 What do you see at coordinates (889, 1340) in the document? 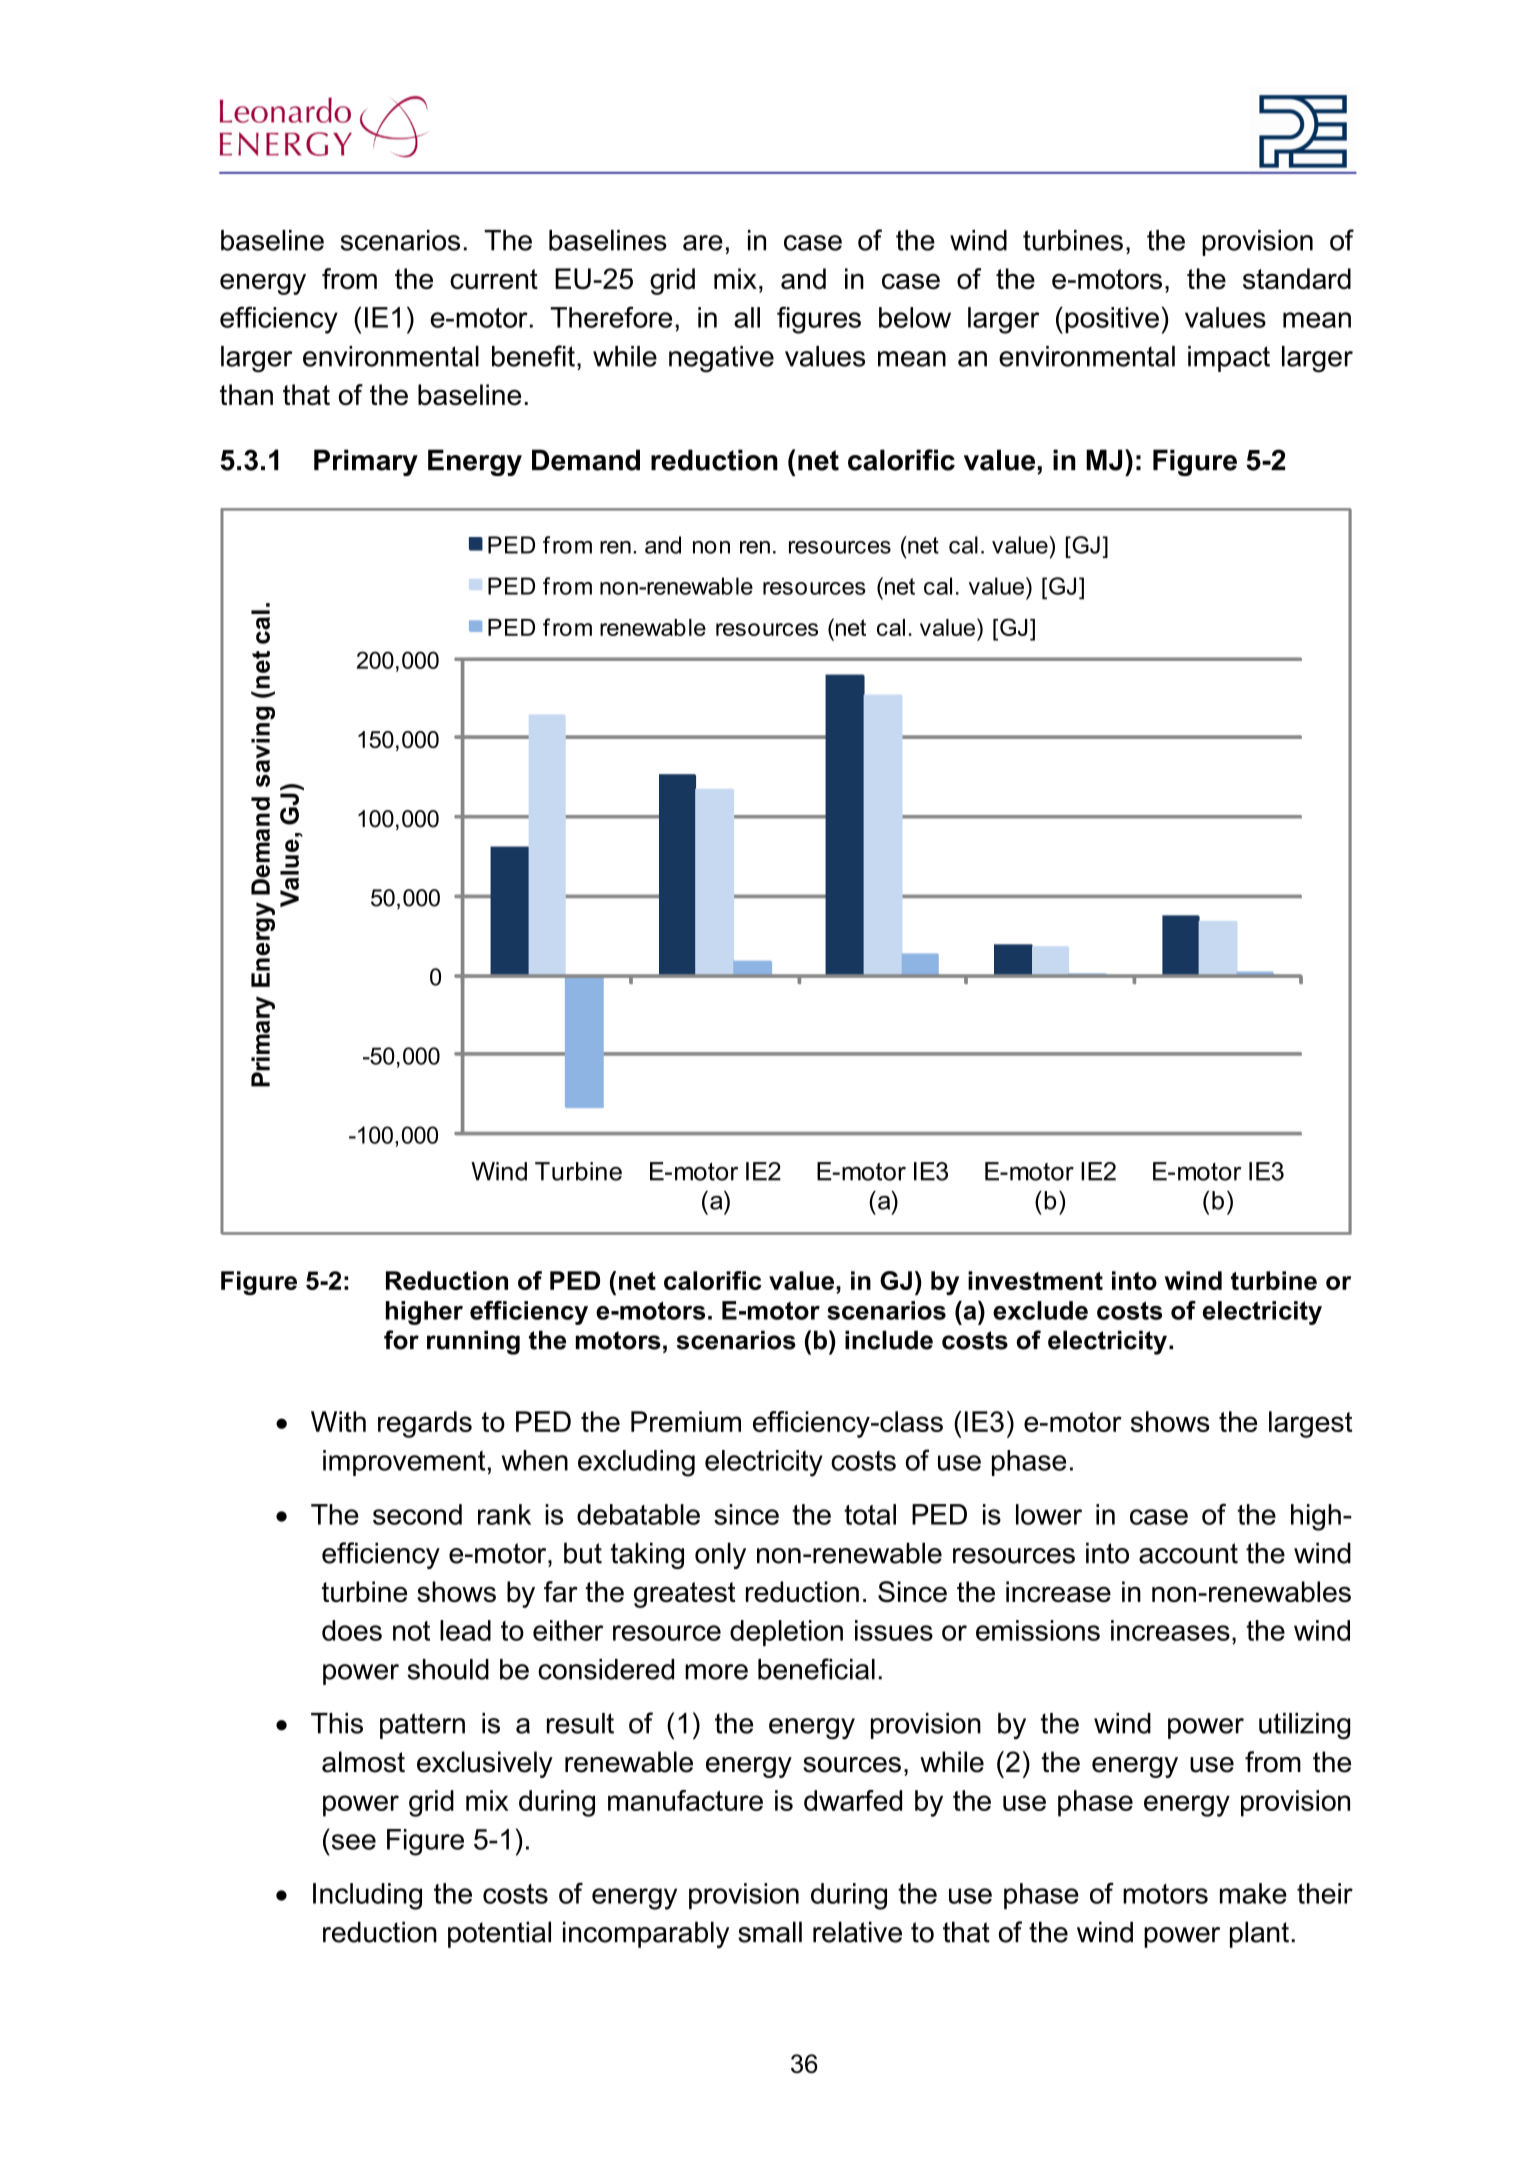
I see `include` at bounding box center [889, 1340].
